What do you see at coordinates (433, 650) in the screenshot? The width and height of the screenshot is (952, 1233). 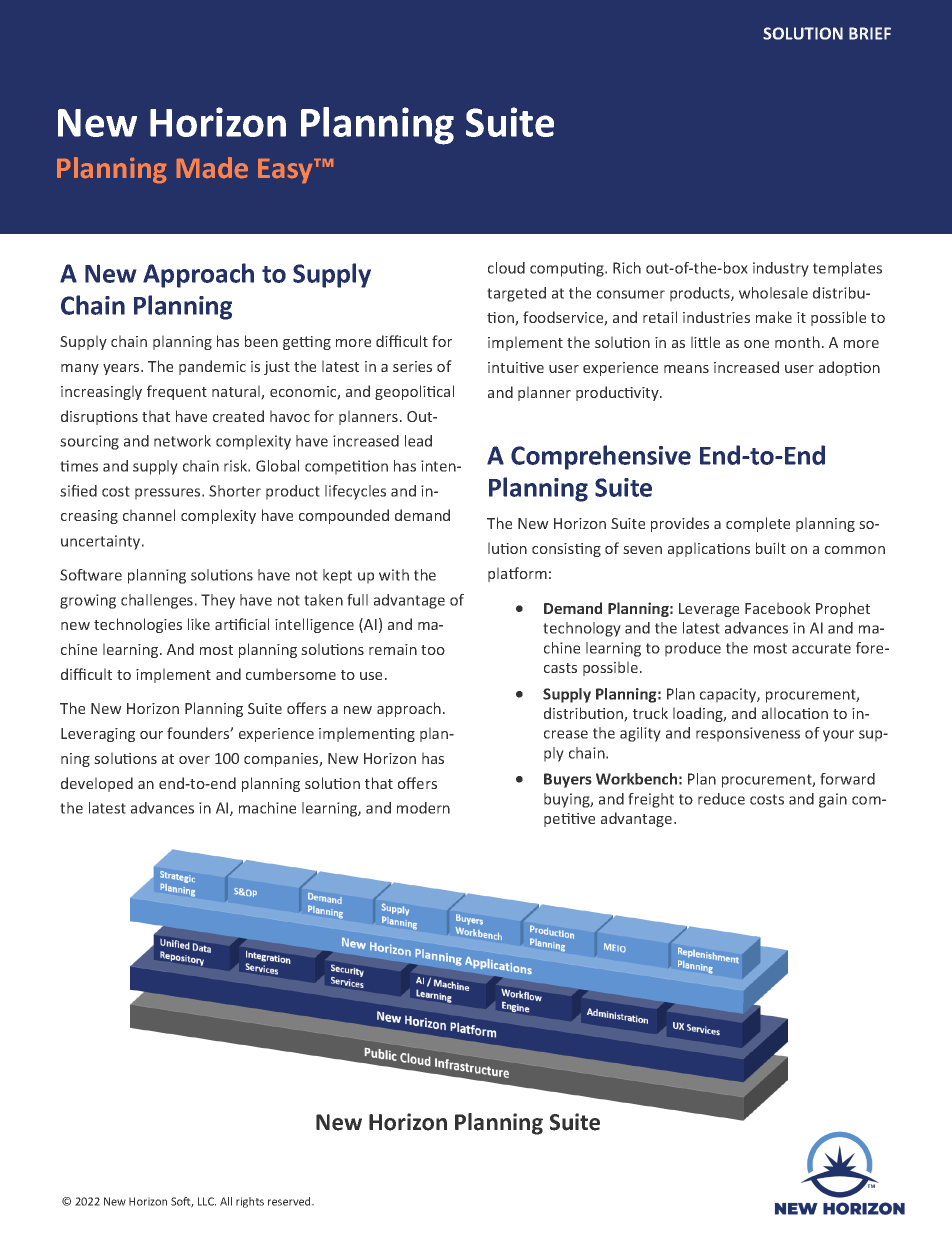 I see `too` at bounding box center [433, 650].
